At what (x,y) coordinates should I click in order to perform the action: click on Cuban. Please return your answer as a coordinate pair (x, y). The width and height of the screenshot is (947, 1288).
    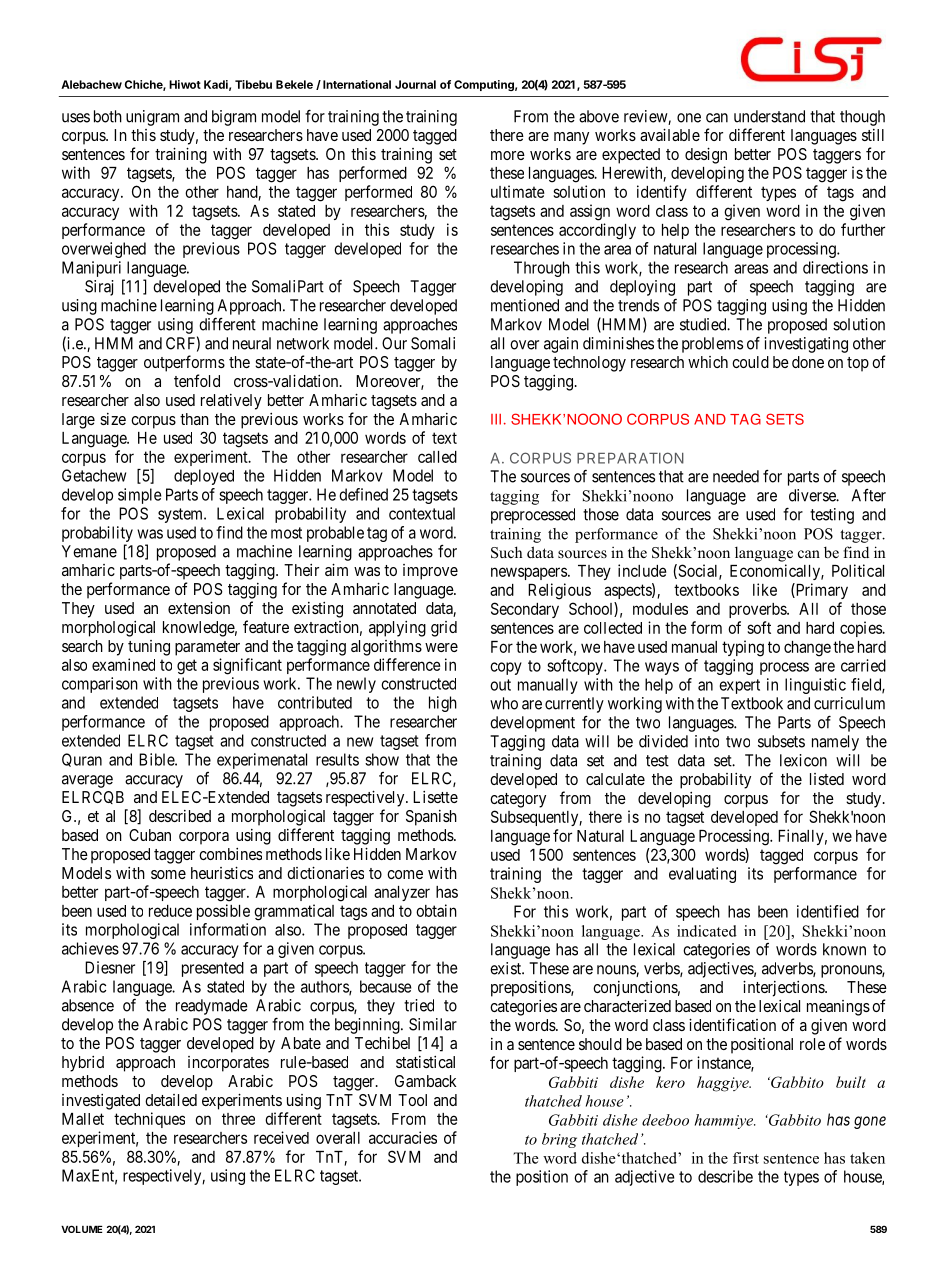
    Looking at the image, I should click on (150, 835).
